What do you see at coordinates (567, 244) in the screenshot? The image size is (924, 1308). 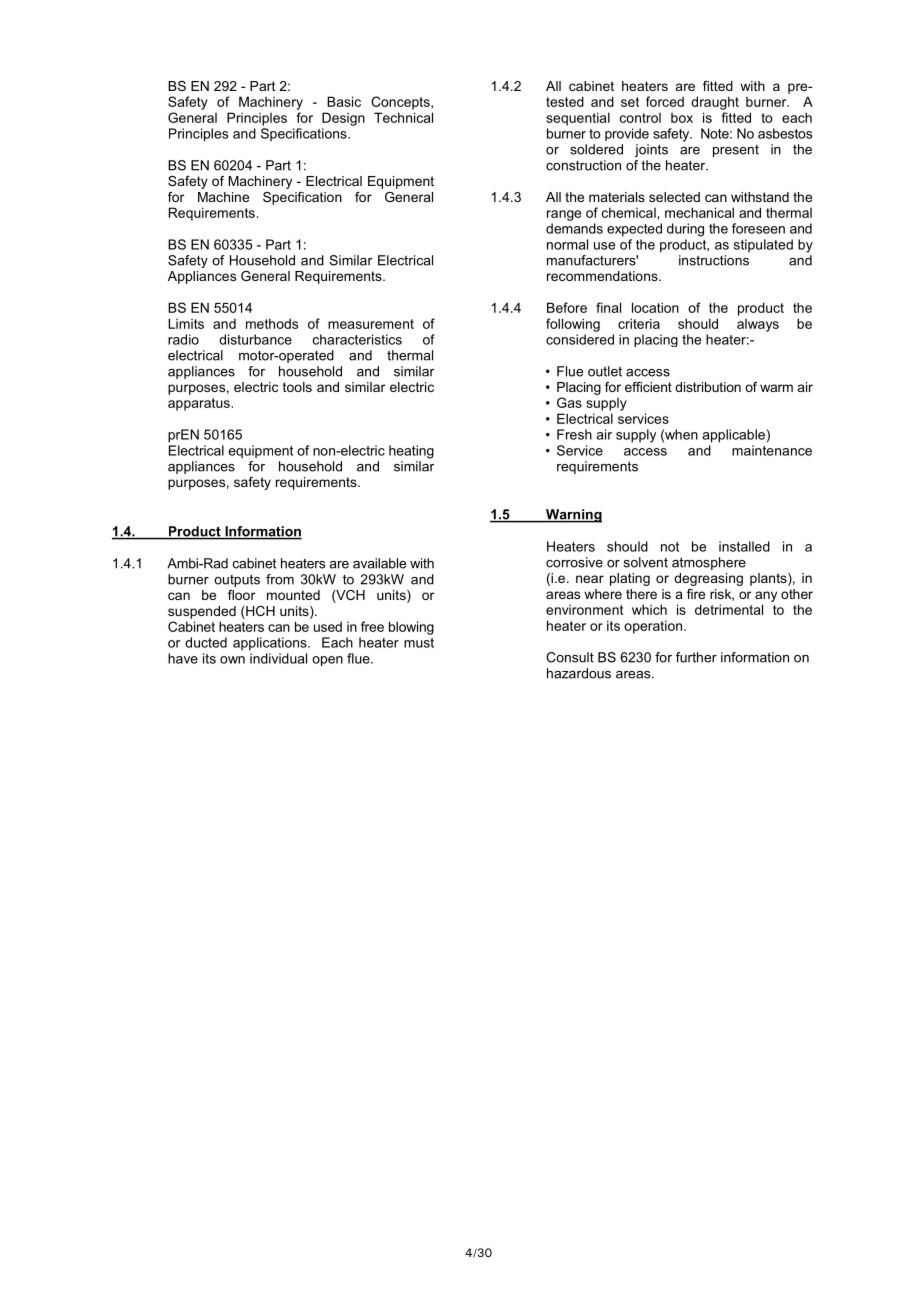 I see `normal` at bounding box center [567, 244].
